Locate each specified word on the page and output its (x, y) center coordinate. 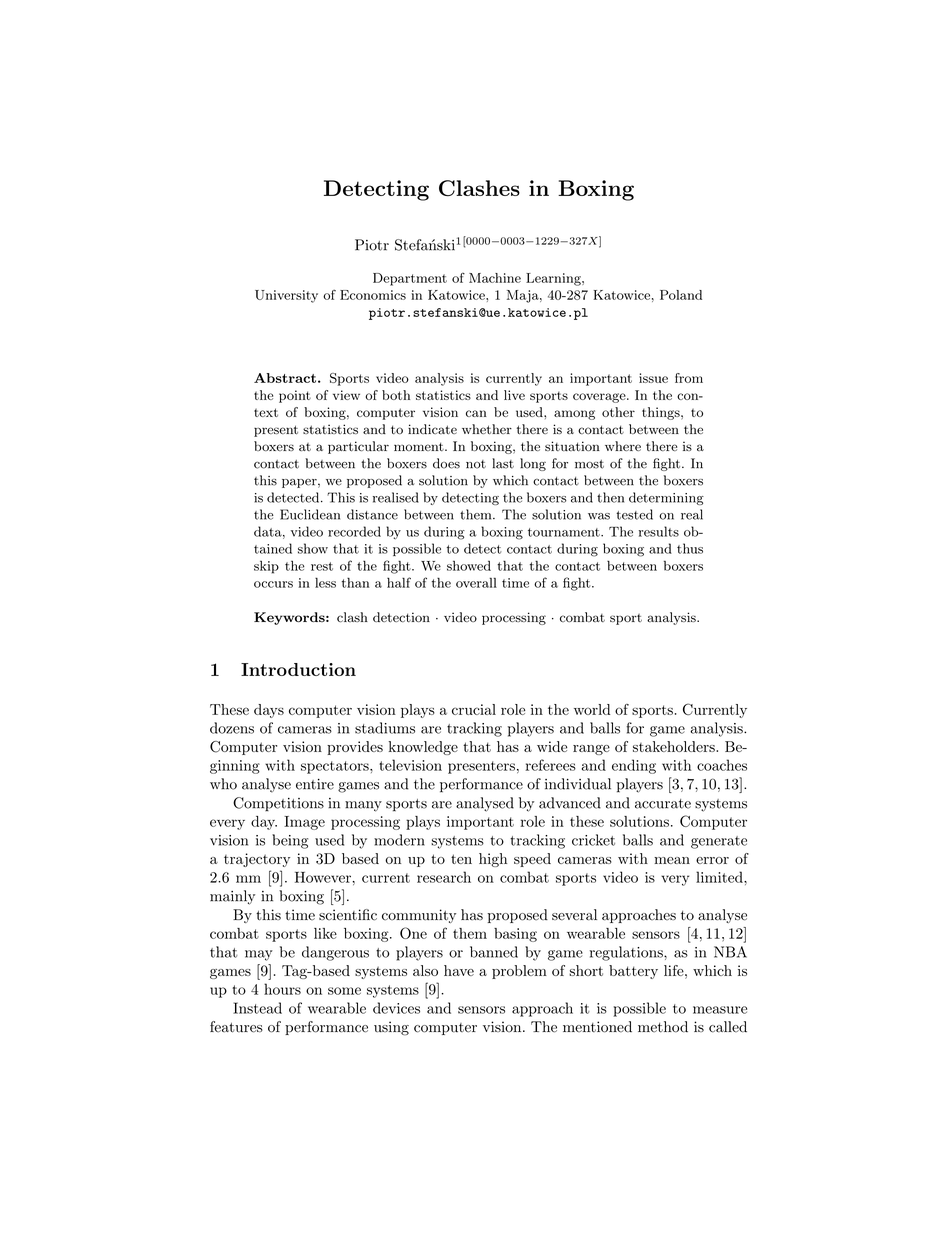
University (286, 296)
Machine (495, 278)
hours (282, 989)
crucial (474, 709)
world (592, 709)
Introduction (298, 669)
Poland (681, 295)
